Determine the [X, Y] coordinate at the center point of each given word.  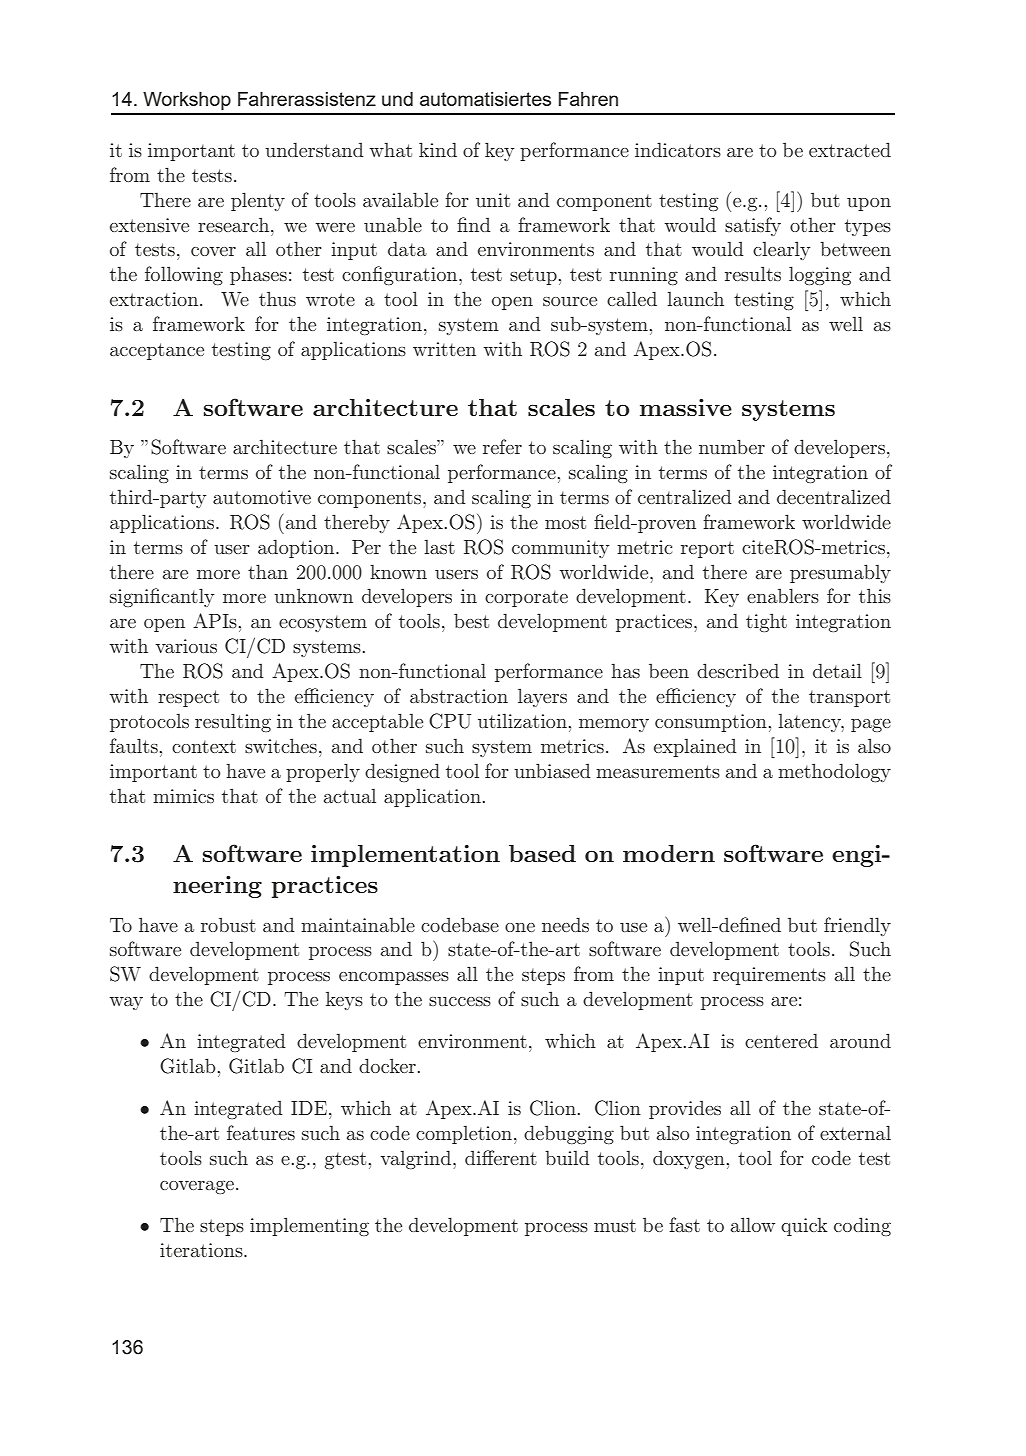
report [707, 549]
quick [804, 1226]
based [542, 853]
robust [228, 924]
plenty [258, 201]
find [474, 224]
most [565, 522]
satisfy [753, 226]
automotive [262, 497]
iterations [202, 1250]
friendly [857, 926]
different [501, 1157]
